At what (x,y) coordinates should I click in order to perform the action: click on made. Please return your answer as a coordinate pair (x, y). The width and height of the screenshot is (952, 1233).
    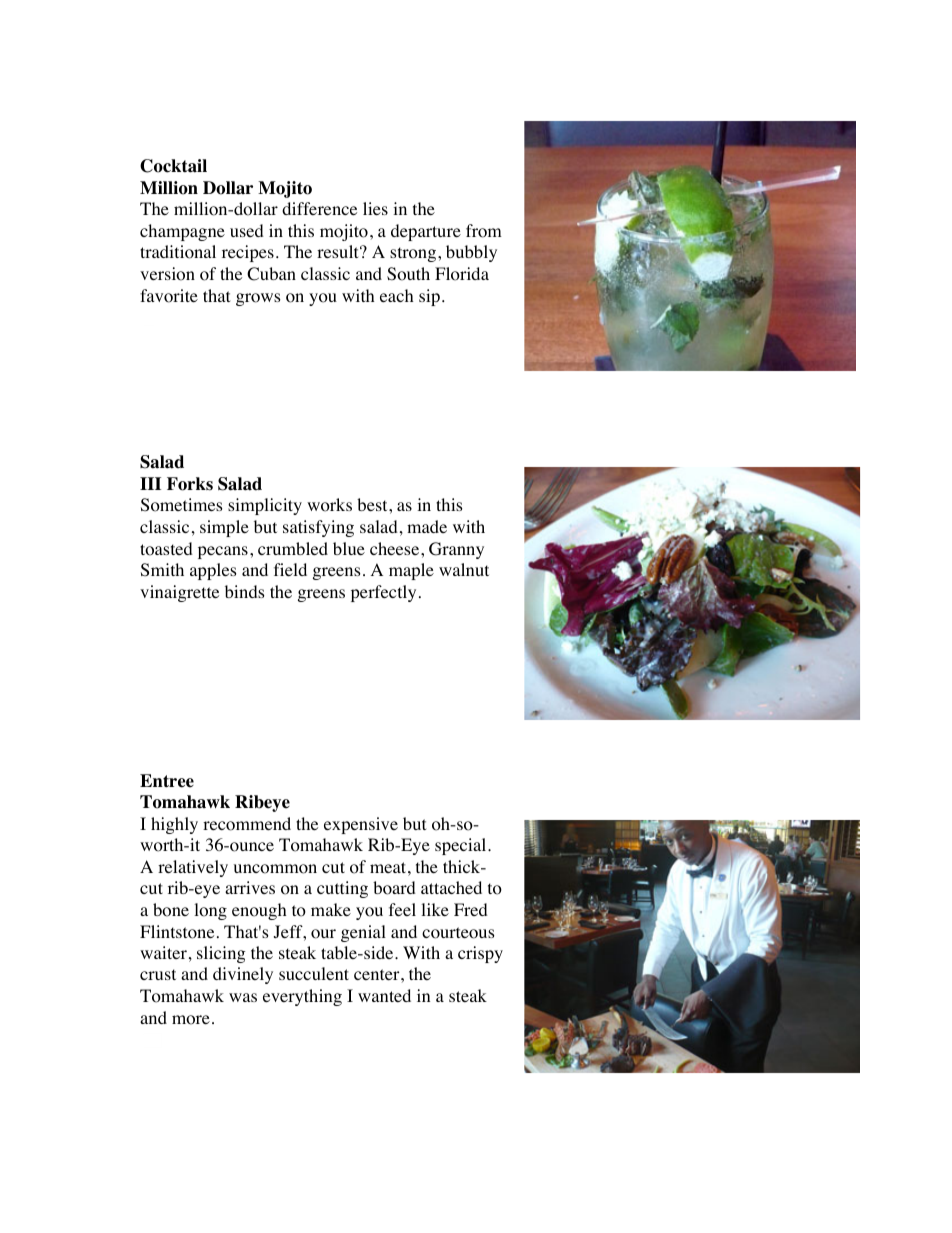
    Looking at the image, I should click on (427, 526).
